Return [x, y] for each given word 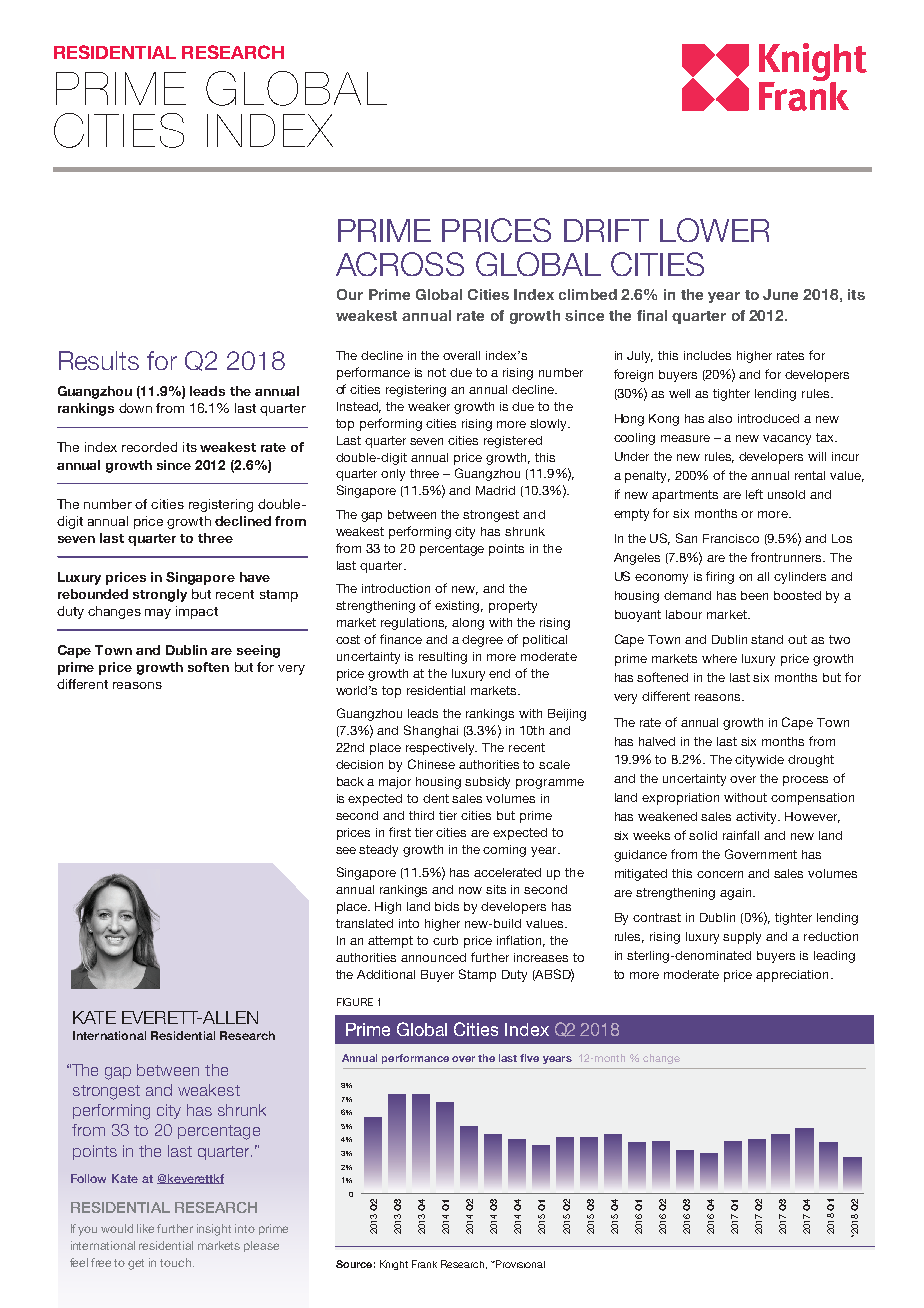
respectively [441, 749]
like [145, 1228]
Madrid [495, 490]
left [754, 494]
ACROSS [400, 264]
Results [99, 360]
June [780, 294]
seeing [258, 651]
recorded [149, 447]
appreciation [792, 976]
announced [433, 957]
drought [811, 761]
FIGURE [355, 1002]
